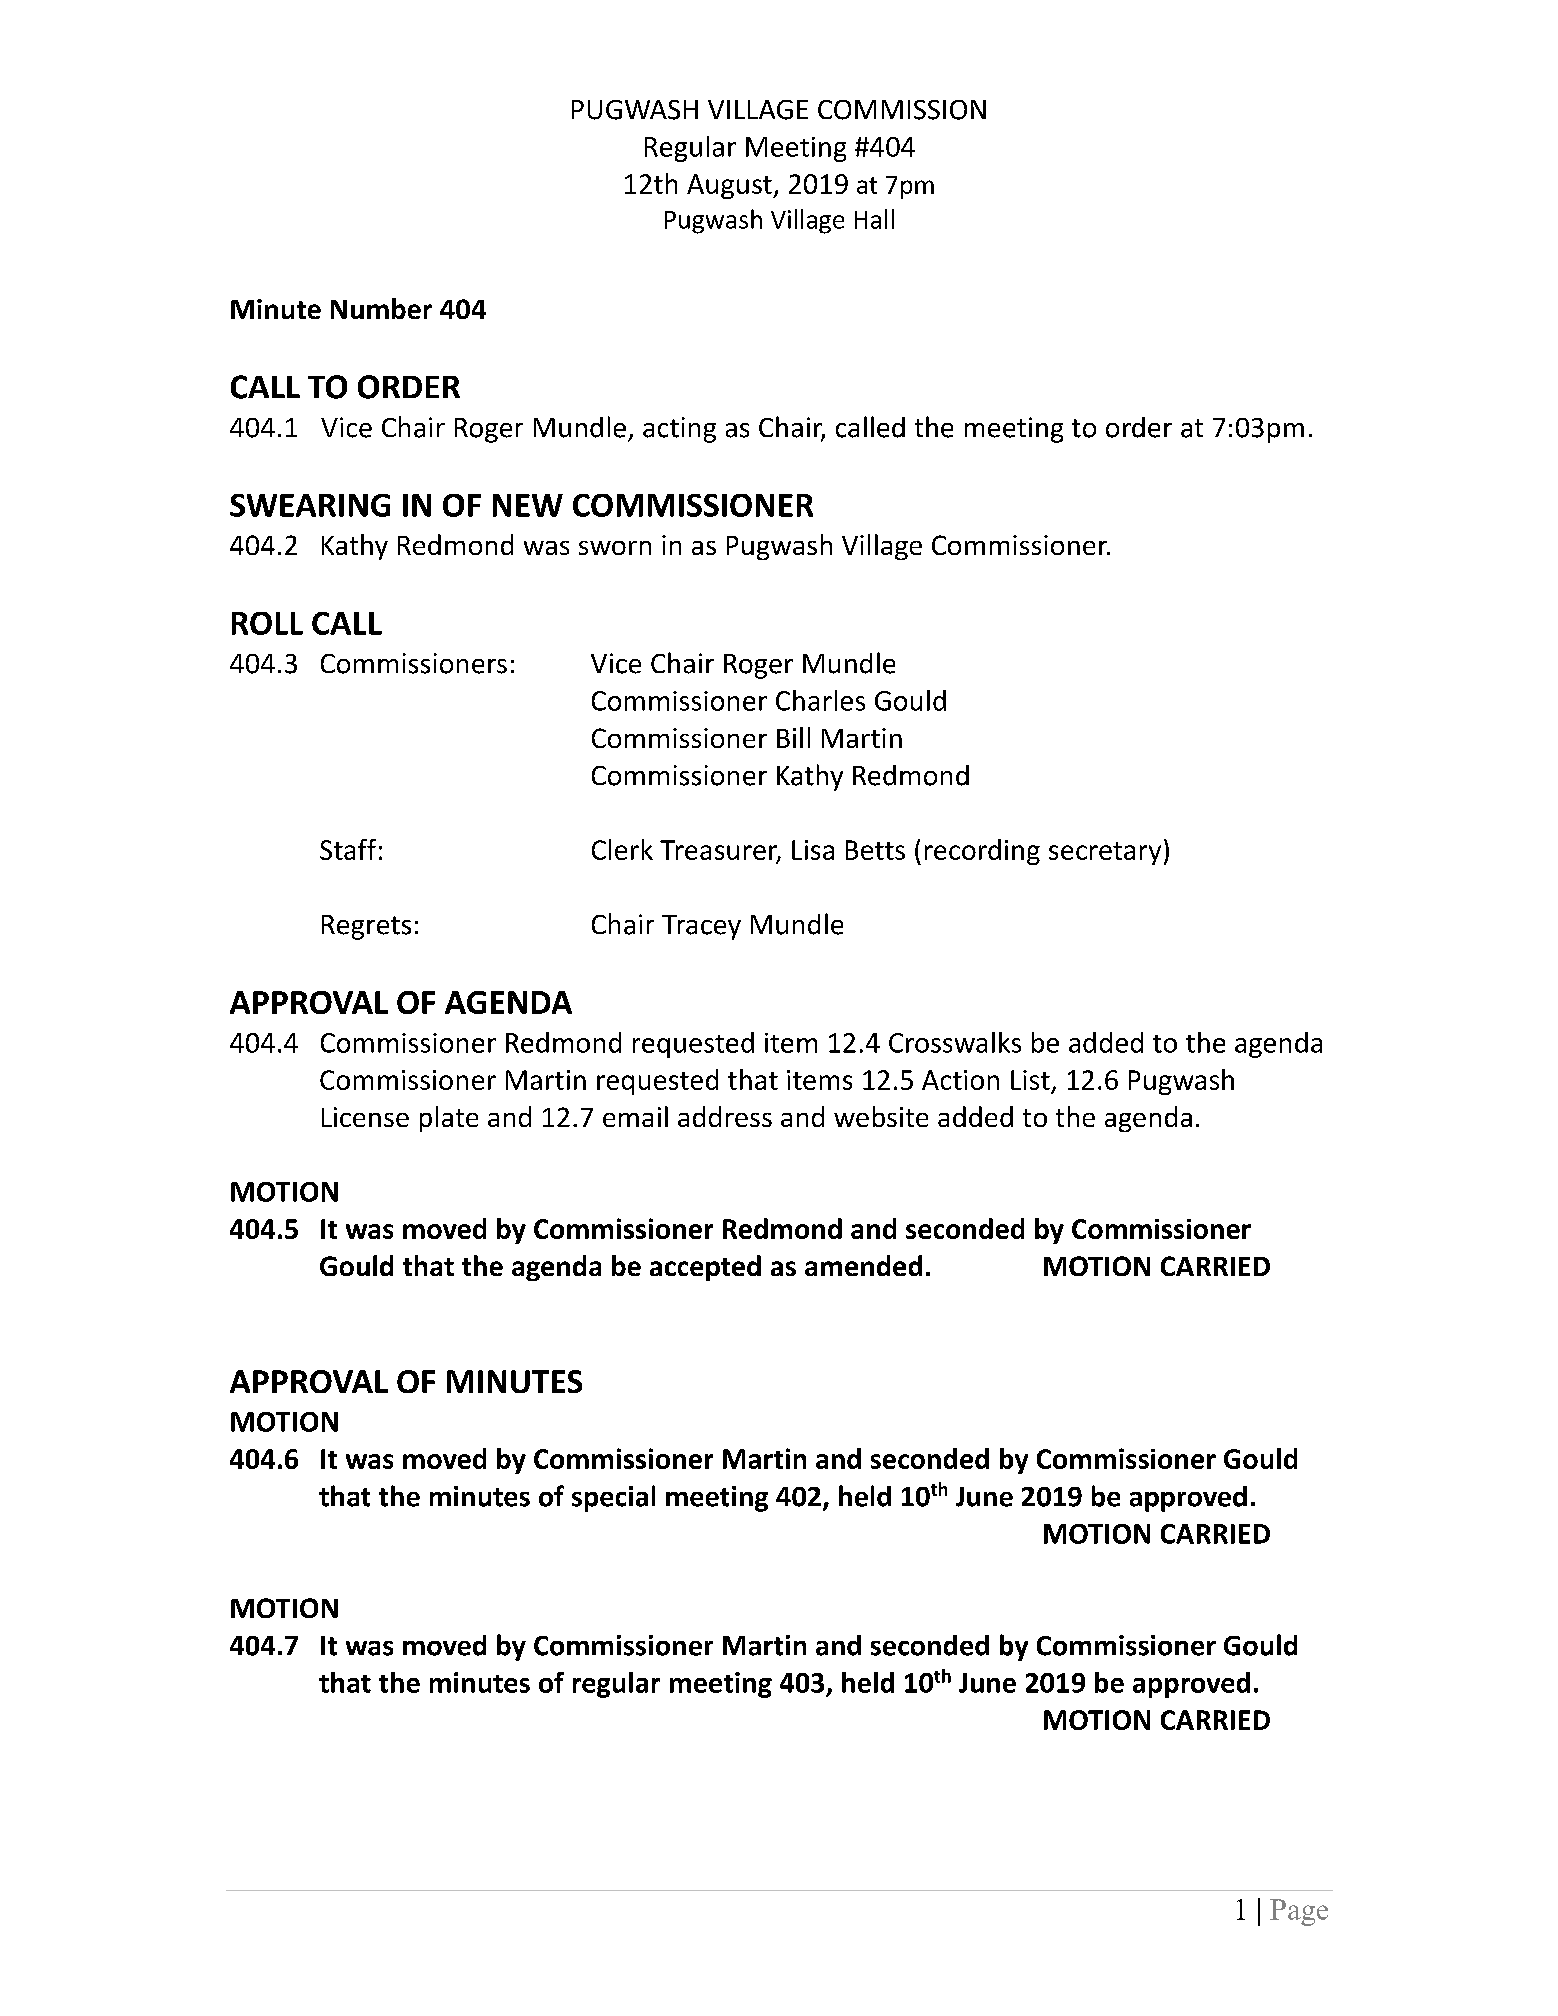 The width and height of the screenshot is (1558, 2016). Describe the element at coordinates (365, 1117) in the screenshot. I see `License` at that location.
